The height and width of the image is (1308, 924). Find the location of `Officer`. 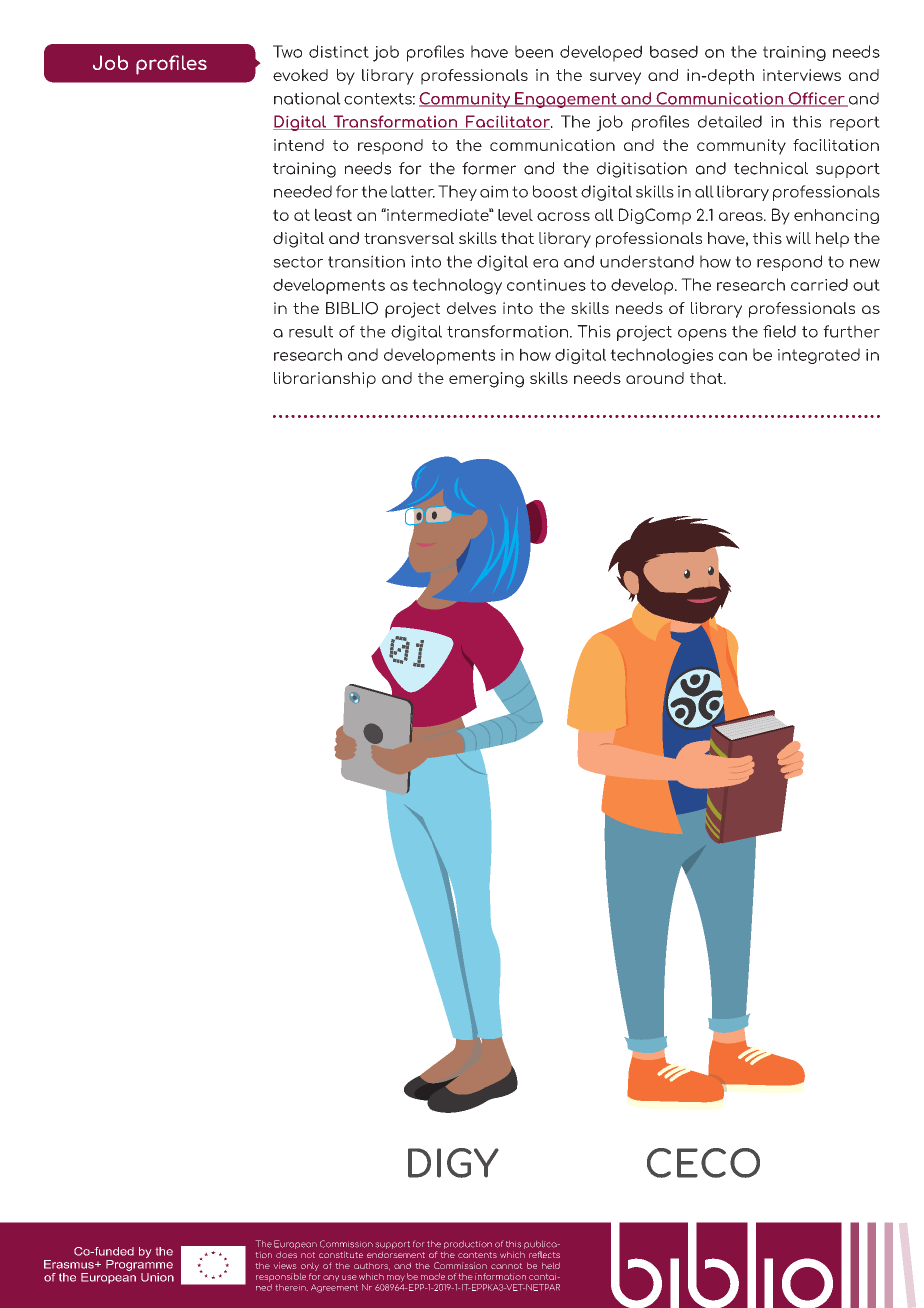

Officer is located at coordinates (816, 99).
